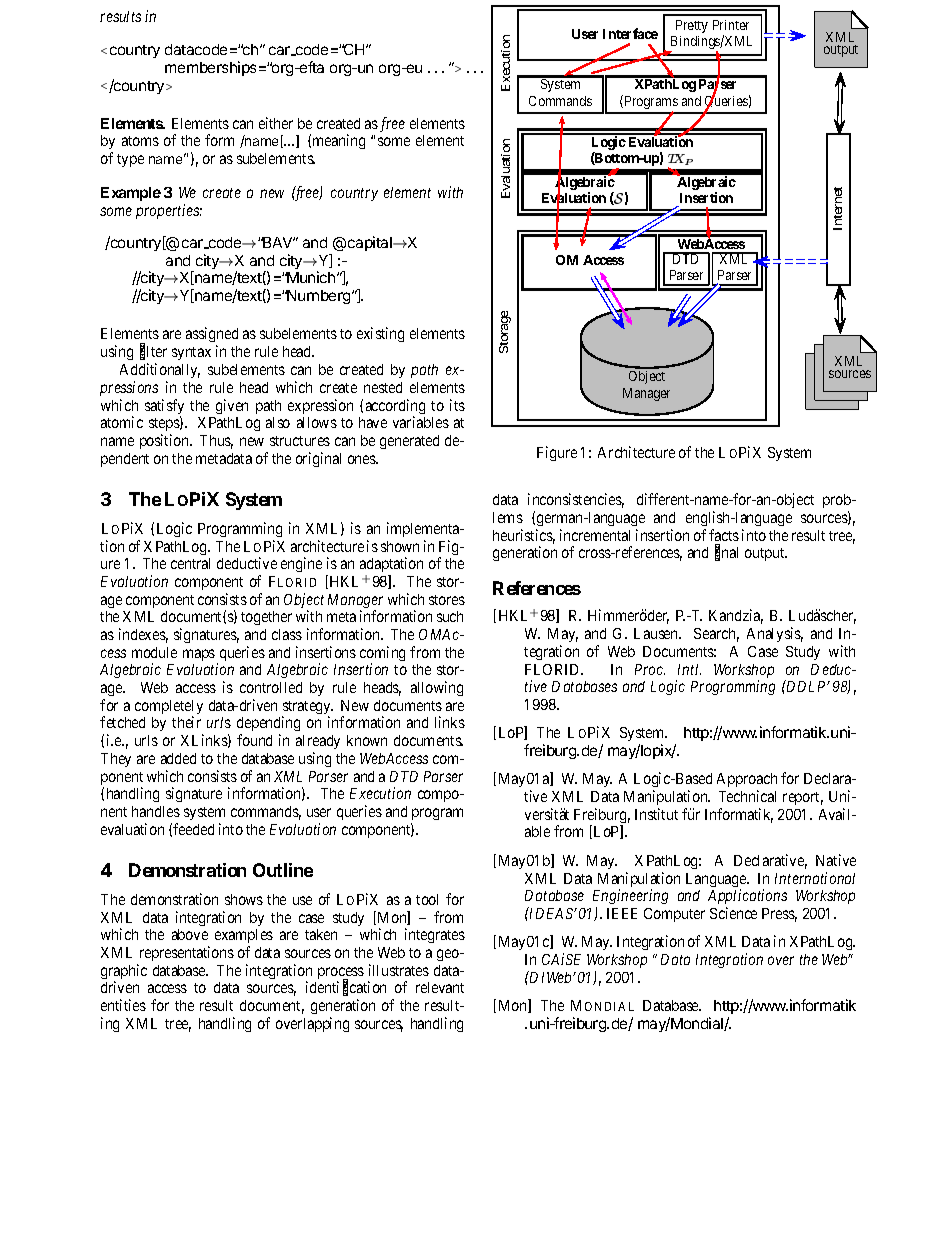  Describe the element at coordinates (190, 934) in the image. I see `above` at that location.
